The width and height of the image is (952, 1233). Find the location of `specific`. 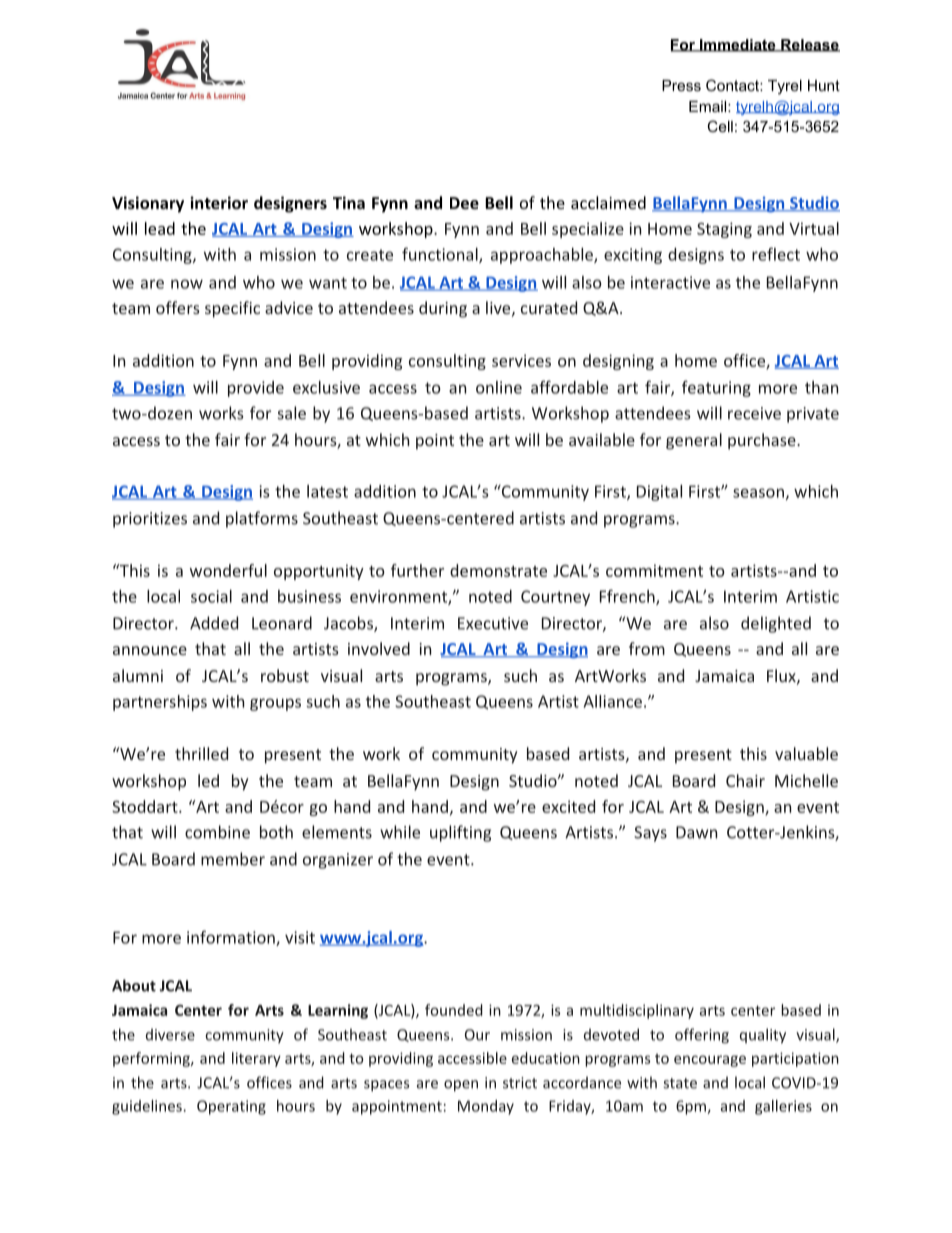

specific is located at coordinates (232, 309).
